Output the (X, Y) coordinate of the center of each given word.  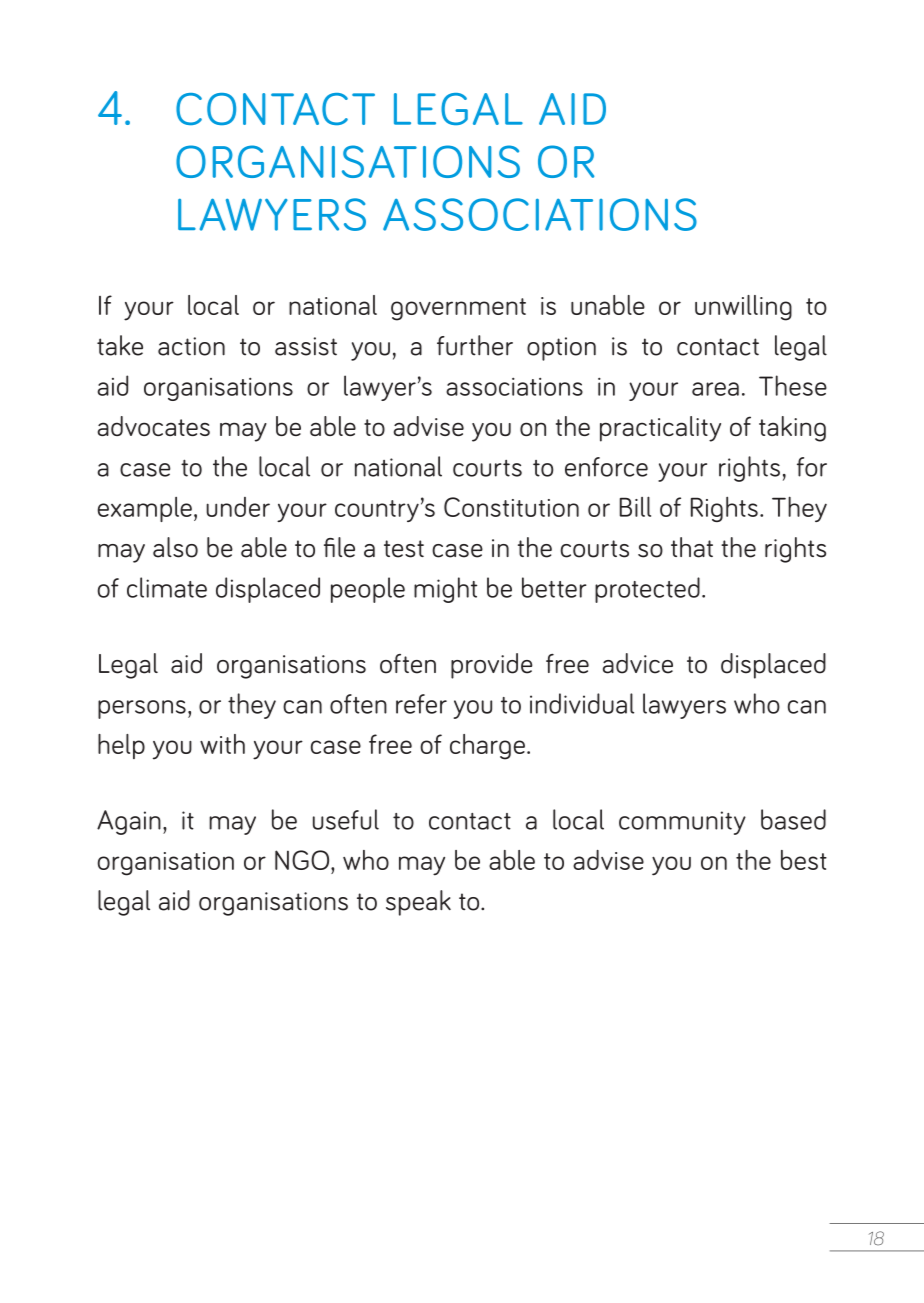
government (458, 309)
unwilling (743, 308)
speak (418, 903)
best (804, 860)
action (191, 346)
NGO (303, 860)
